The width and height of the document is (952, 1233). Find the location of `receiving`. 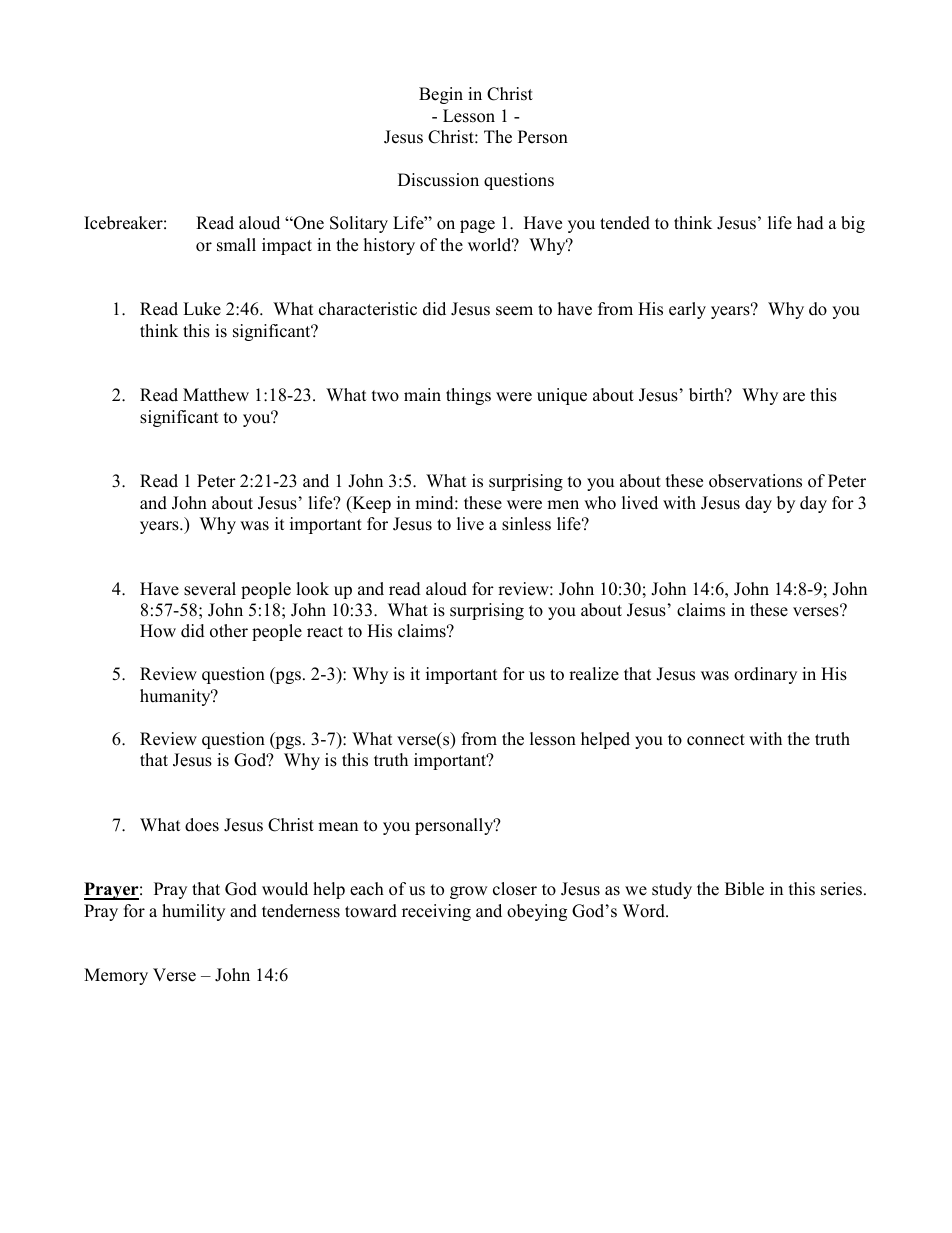

receiving is located at coordinates (436, 912).
